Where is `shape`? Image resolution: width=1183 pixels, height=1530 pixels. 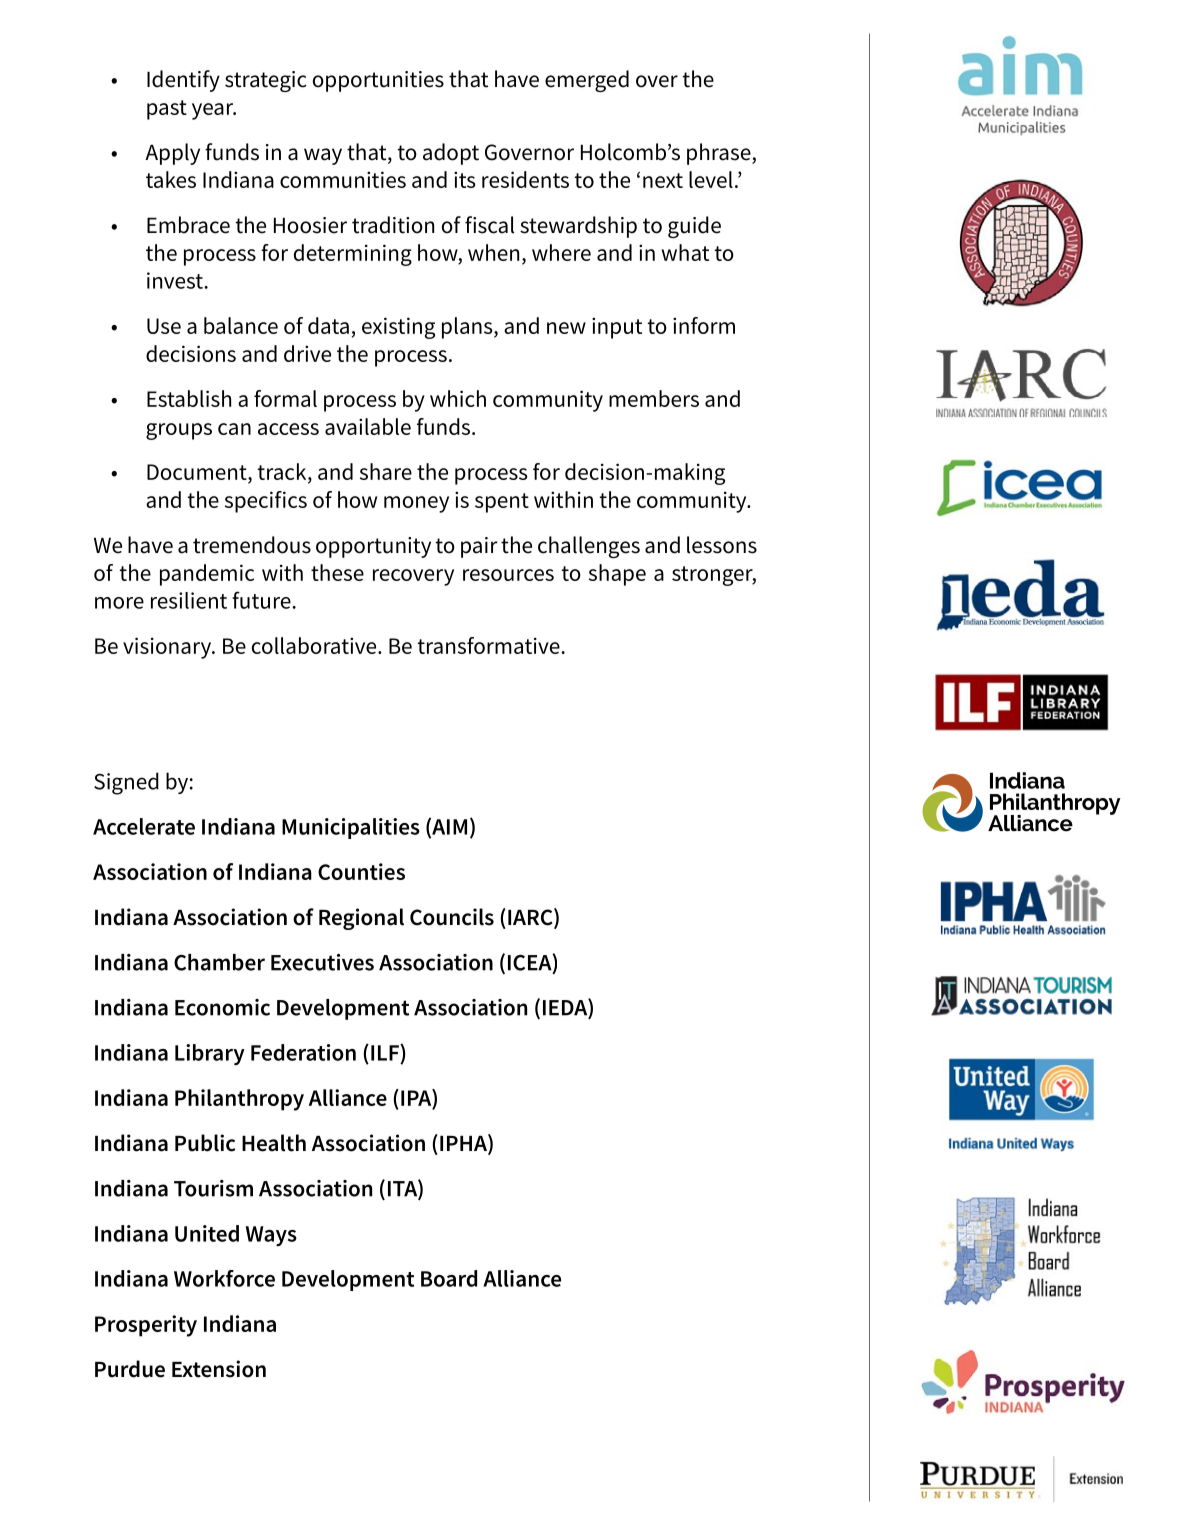
shape is located at coordinates (617, 575).
